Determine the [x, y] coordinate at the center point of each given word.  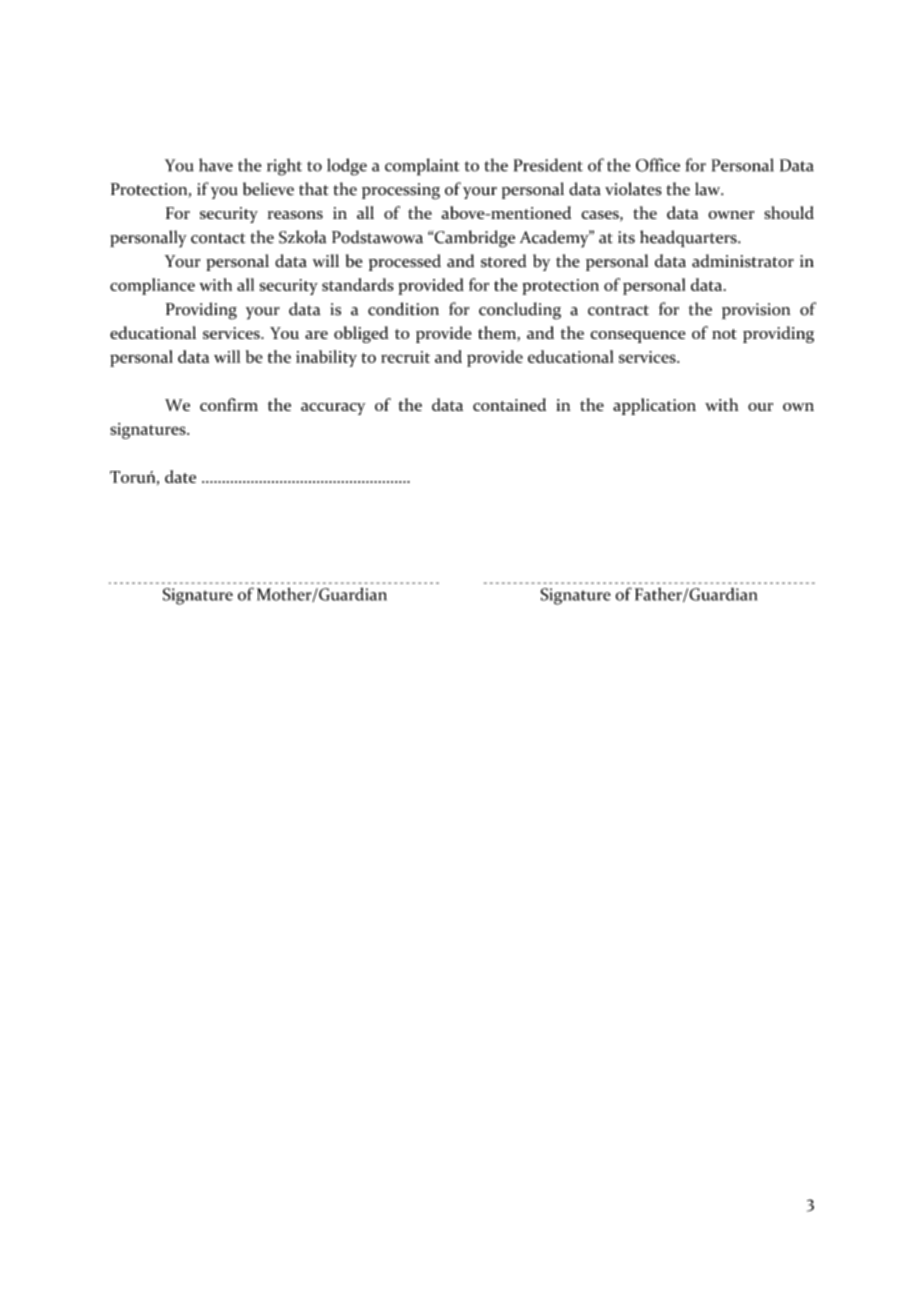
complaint [422, 167]
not [724, 334]
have [216, 165]
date [180, 476]
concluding [520, 311]
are [316, 335]
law [709, 189]
